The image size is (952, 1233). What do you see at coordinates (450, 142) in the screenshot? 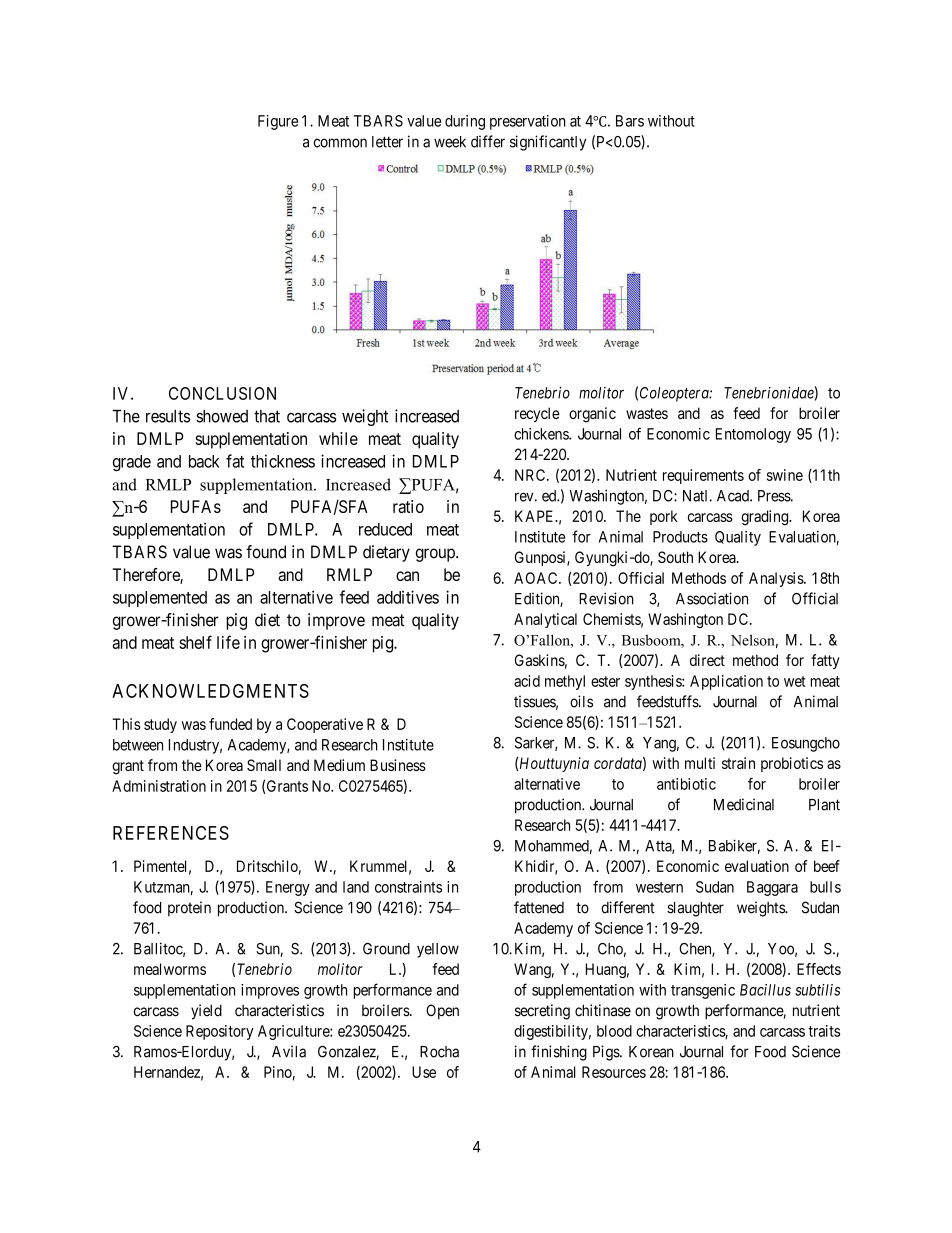
I see `week` at bounding box center [450, 142].
